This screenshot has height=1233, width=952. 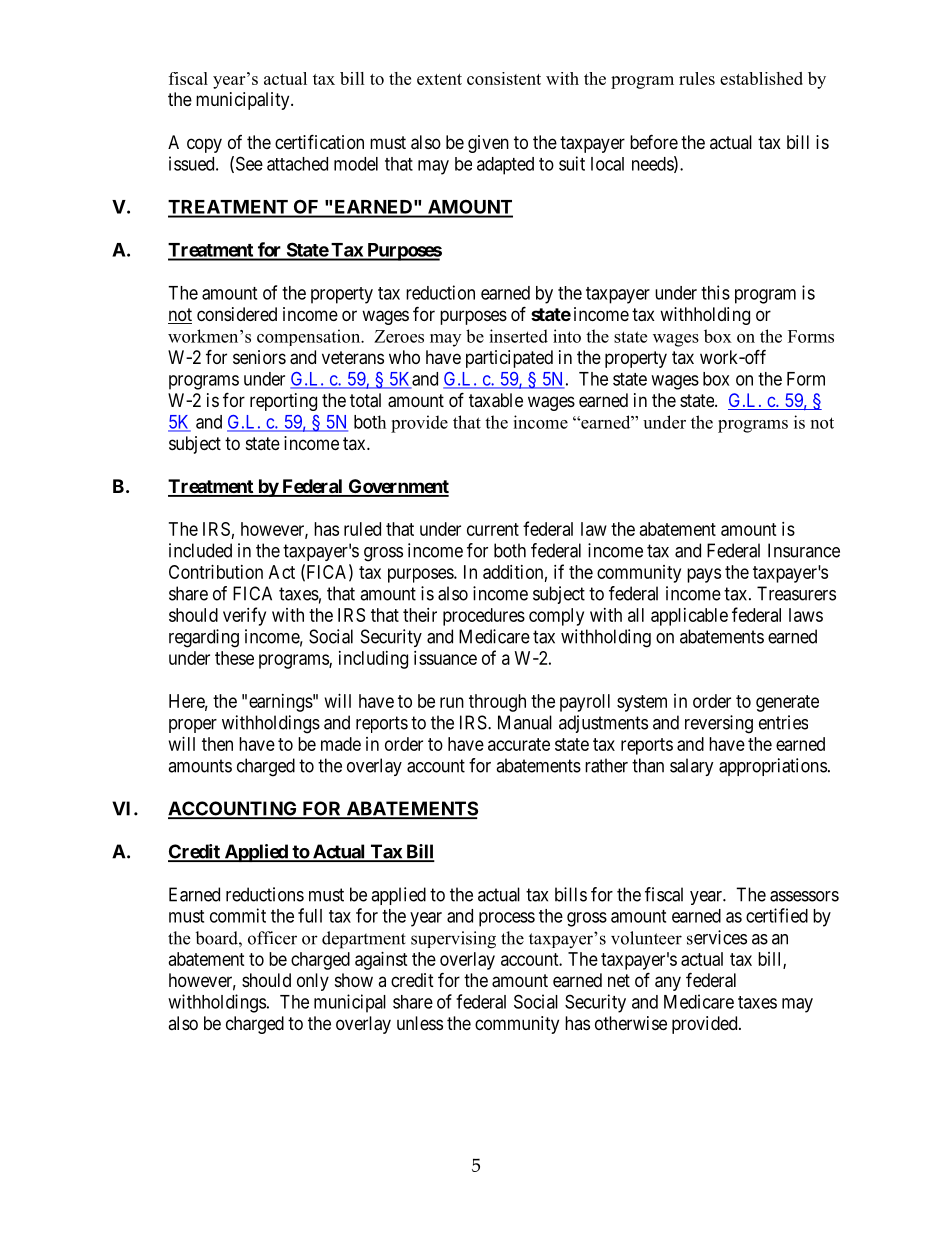 What do you see at coordinates (761, 78) in the screenshot?
I see `established` at bounding box center [761, 78].
